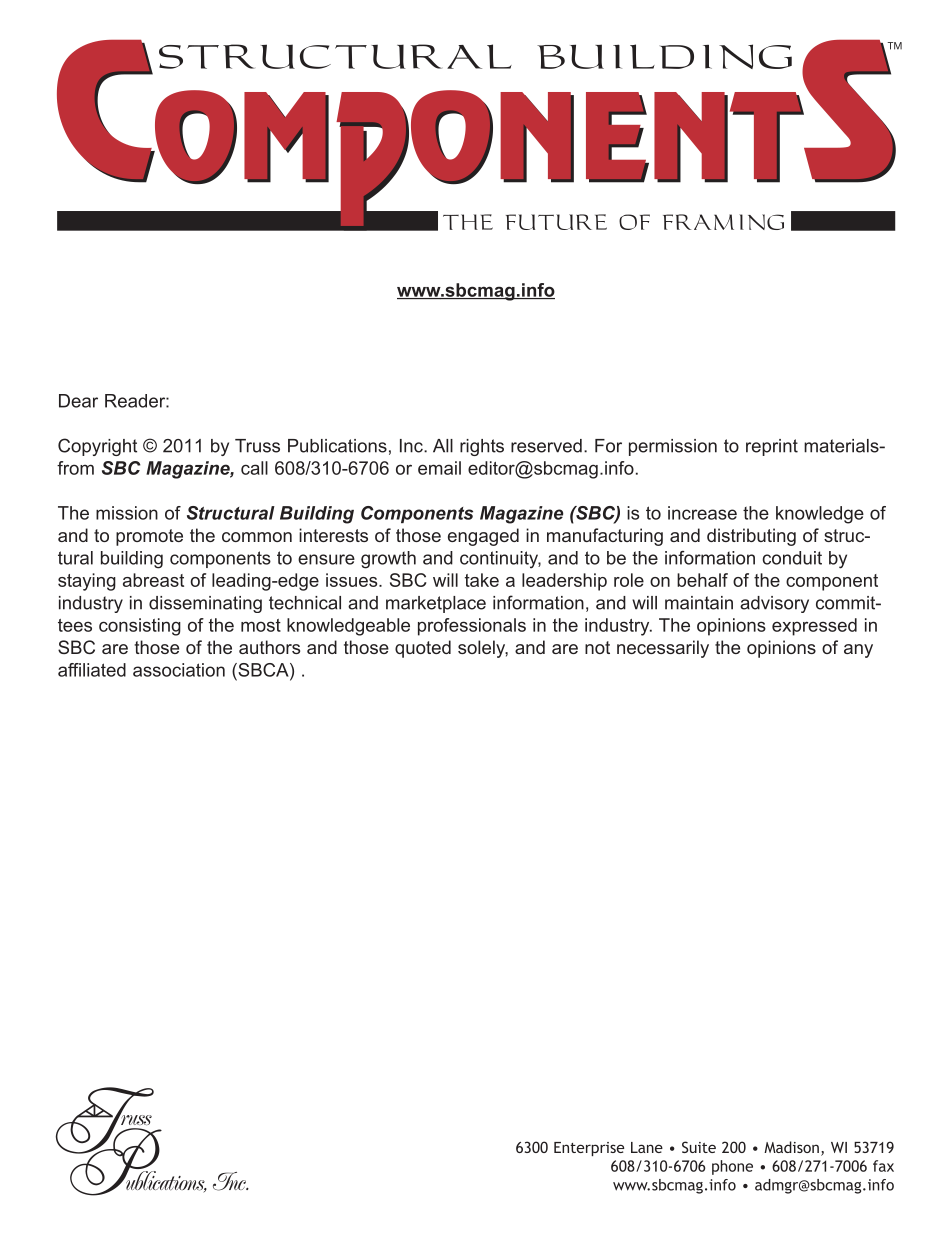 Image resolution: width=952 pixels, height=1233 pixels. What do you see at coordinates (858, 651) in the page?
I see `any` at bounding box center [858, 651].
